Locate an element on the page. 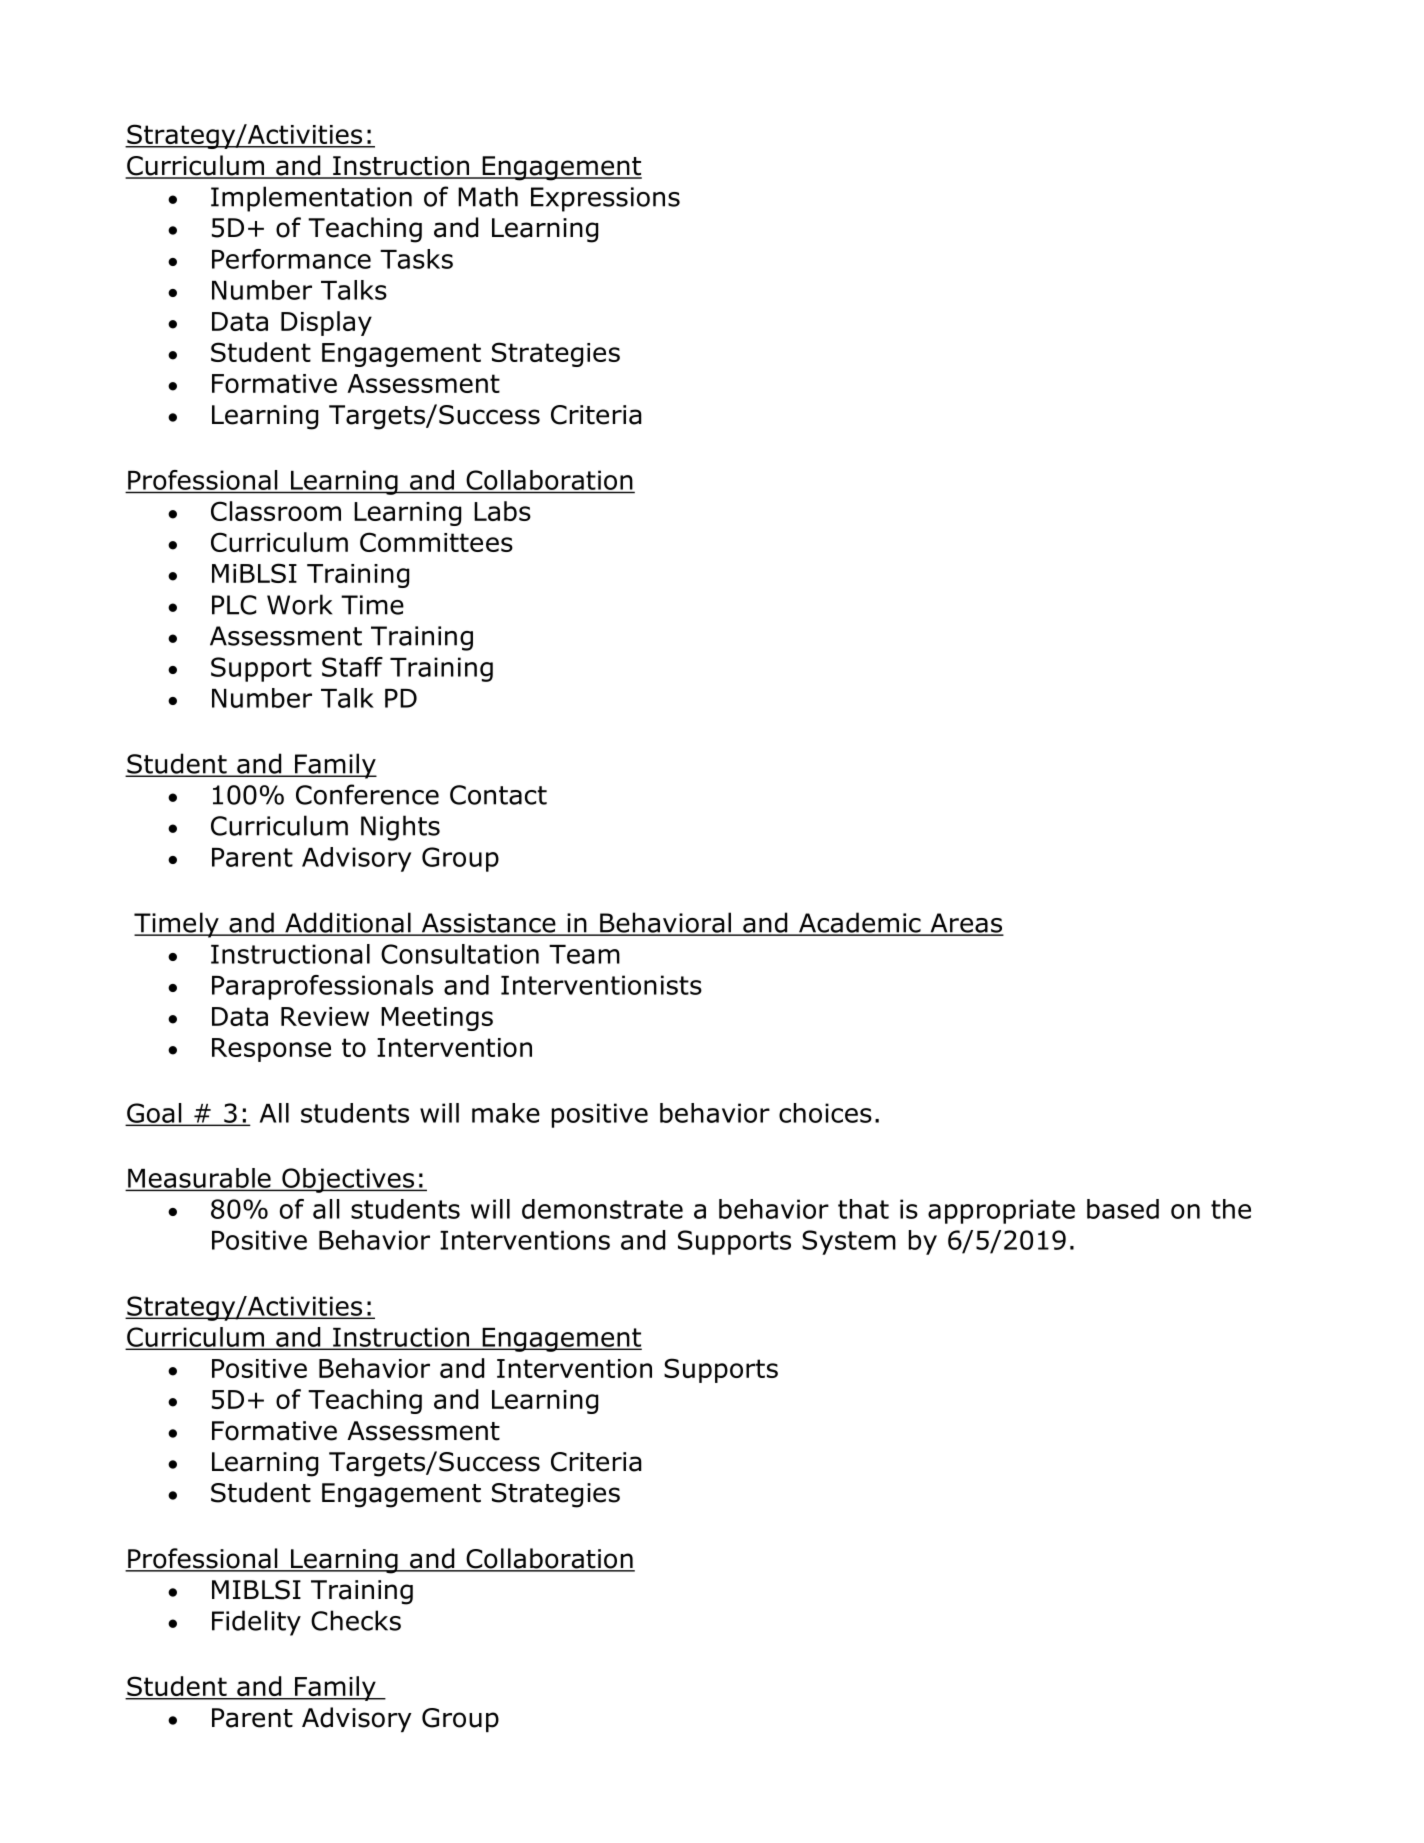 This image has width=1424, height=1843. Expressions is located at coordinates (605, 199).
